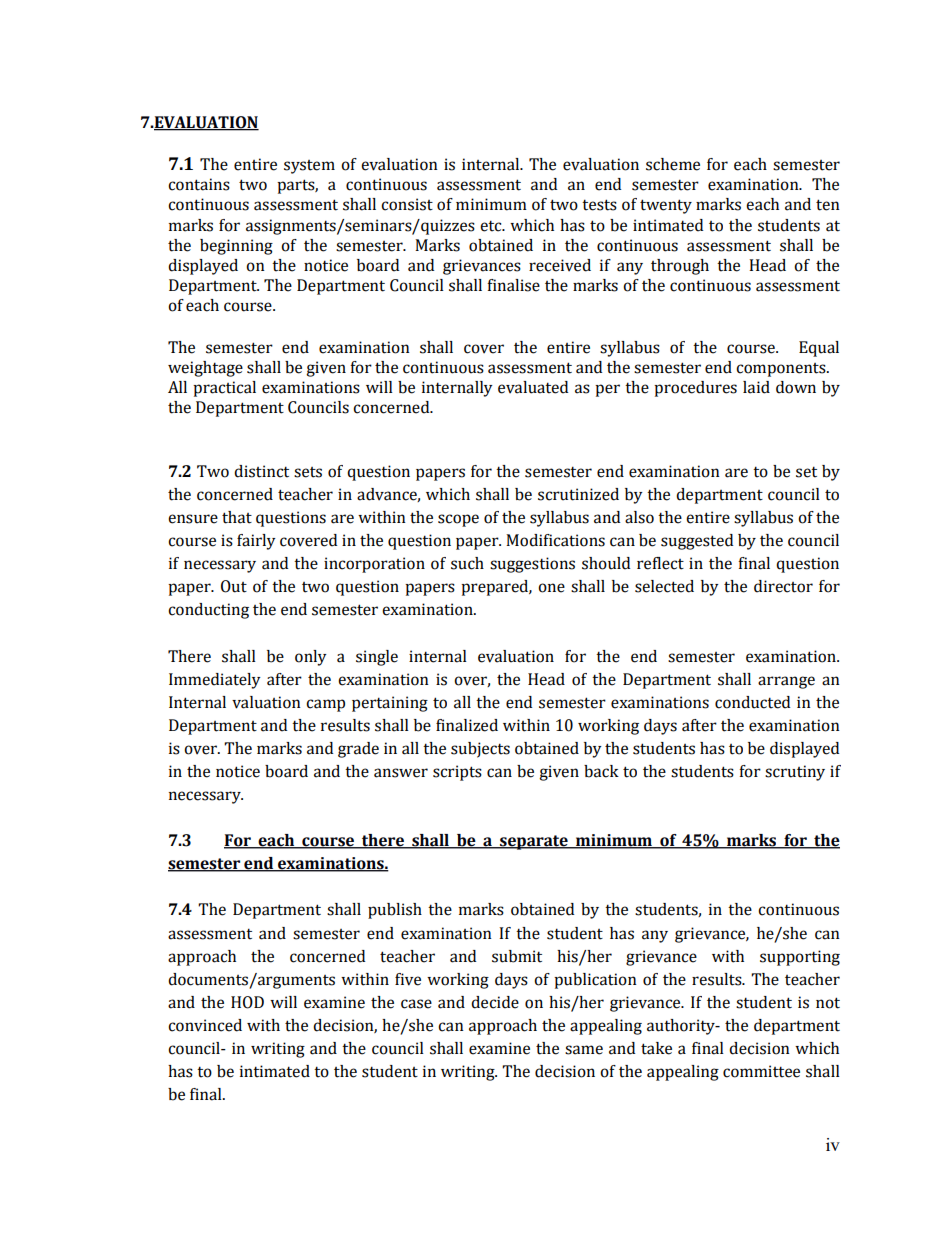 This page has height=1233, width=952. What do you see at coordinates (495, 1002) in the page?
I see `decide` at bounding box center [495, 1002].
